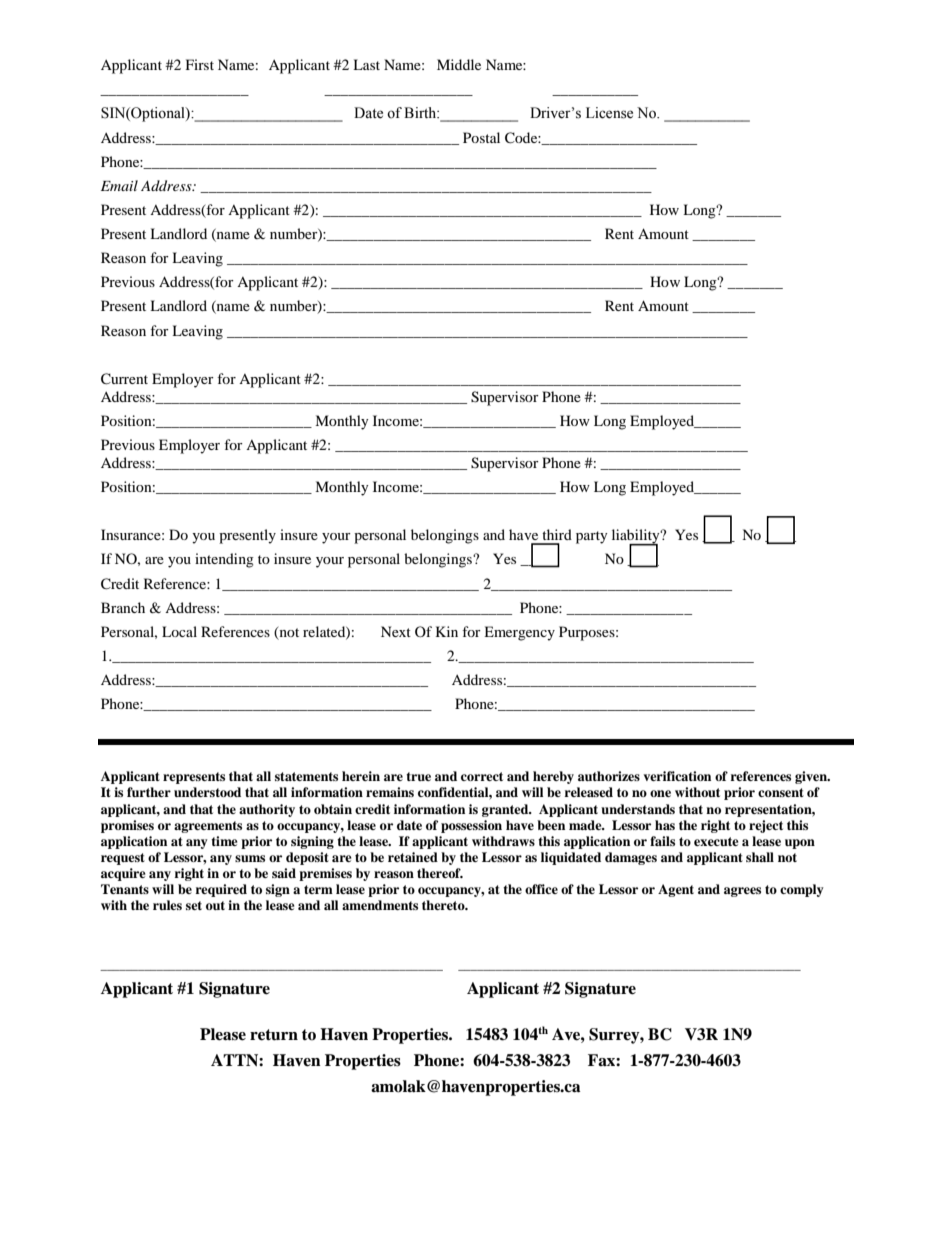 The height and width of the screenshot is (1233, 952). What do you see at coordinates (447, 631) in the screenshot?
I see `Kin` at bounding box center [447, 631].
